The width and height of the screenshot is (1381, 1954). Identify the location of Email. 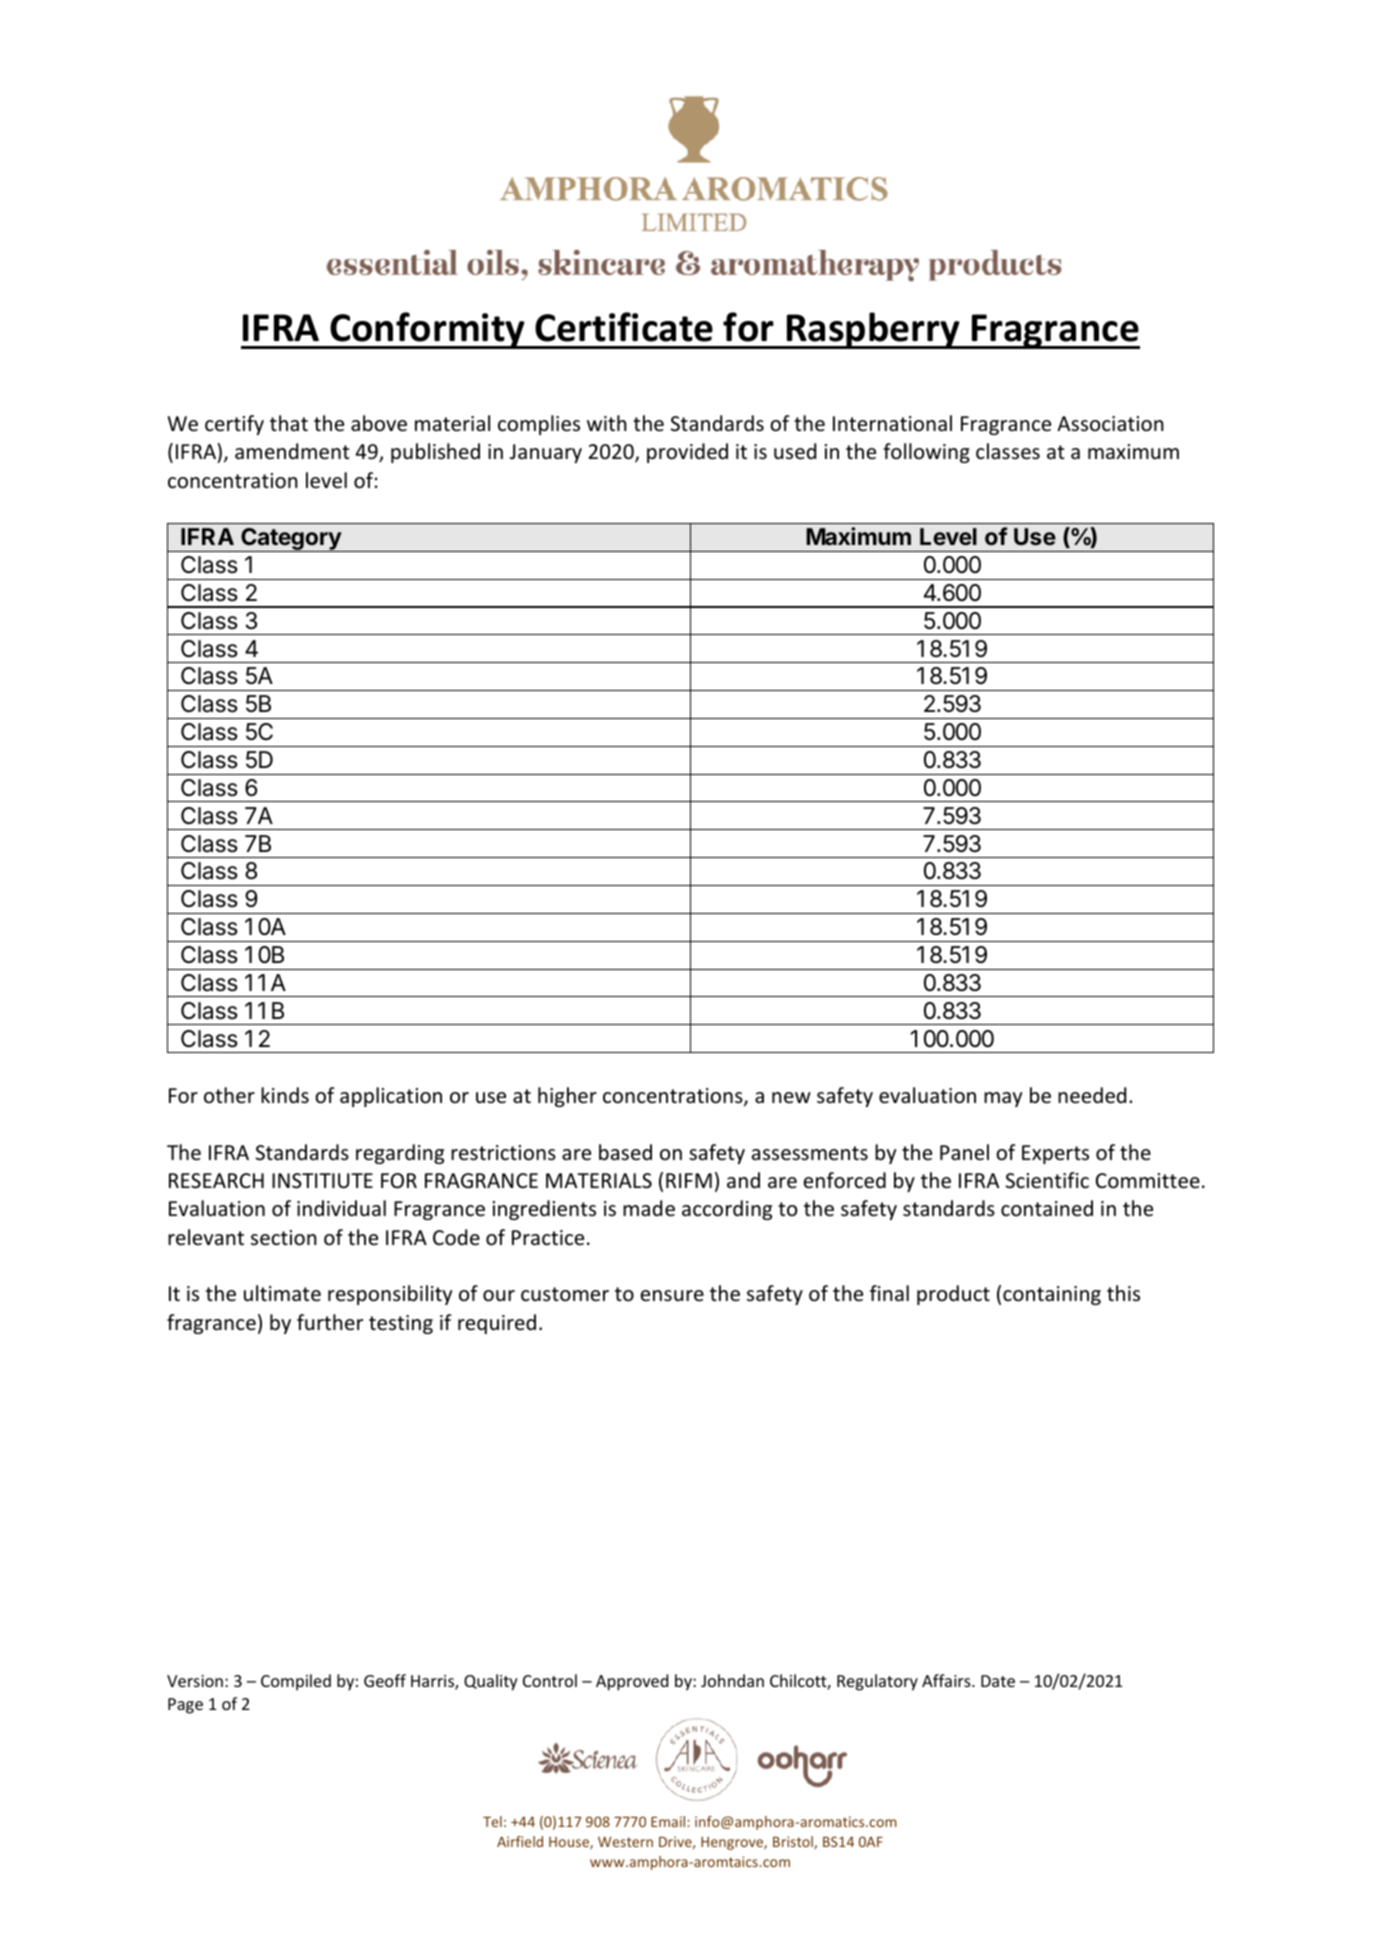
(668, 1821).
